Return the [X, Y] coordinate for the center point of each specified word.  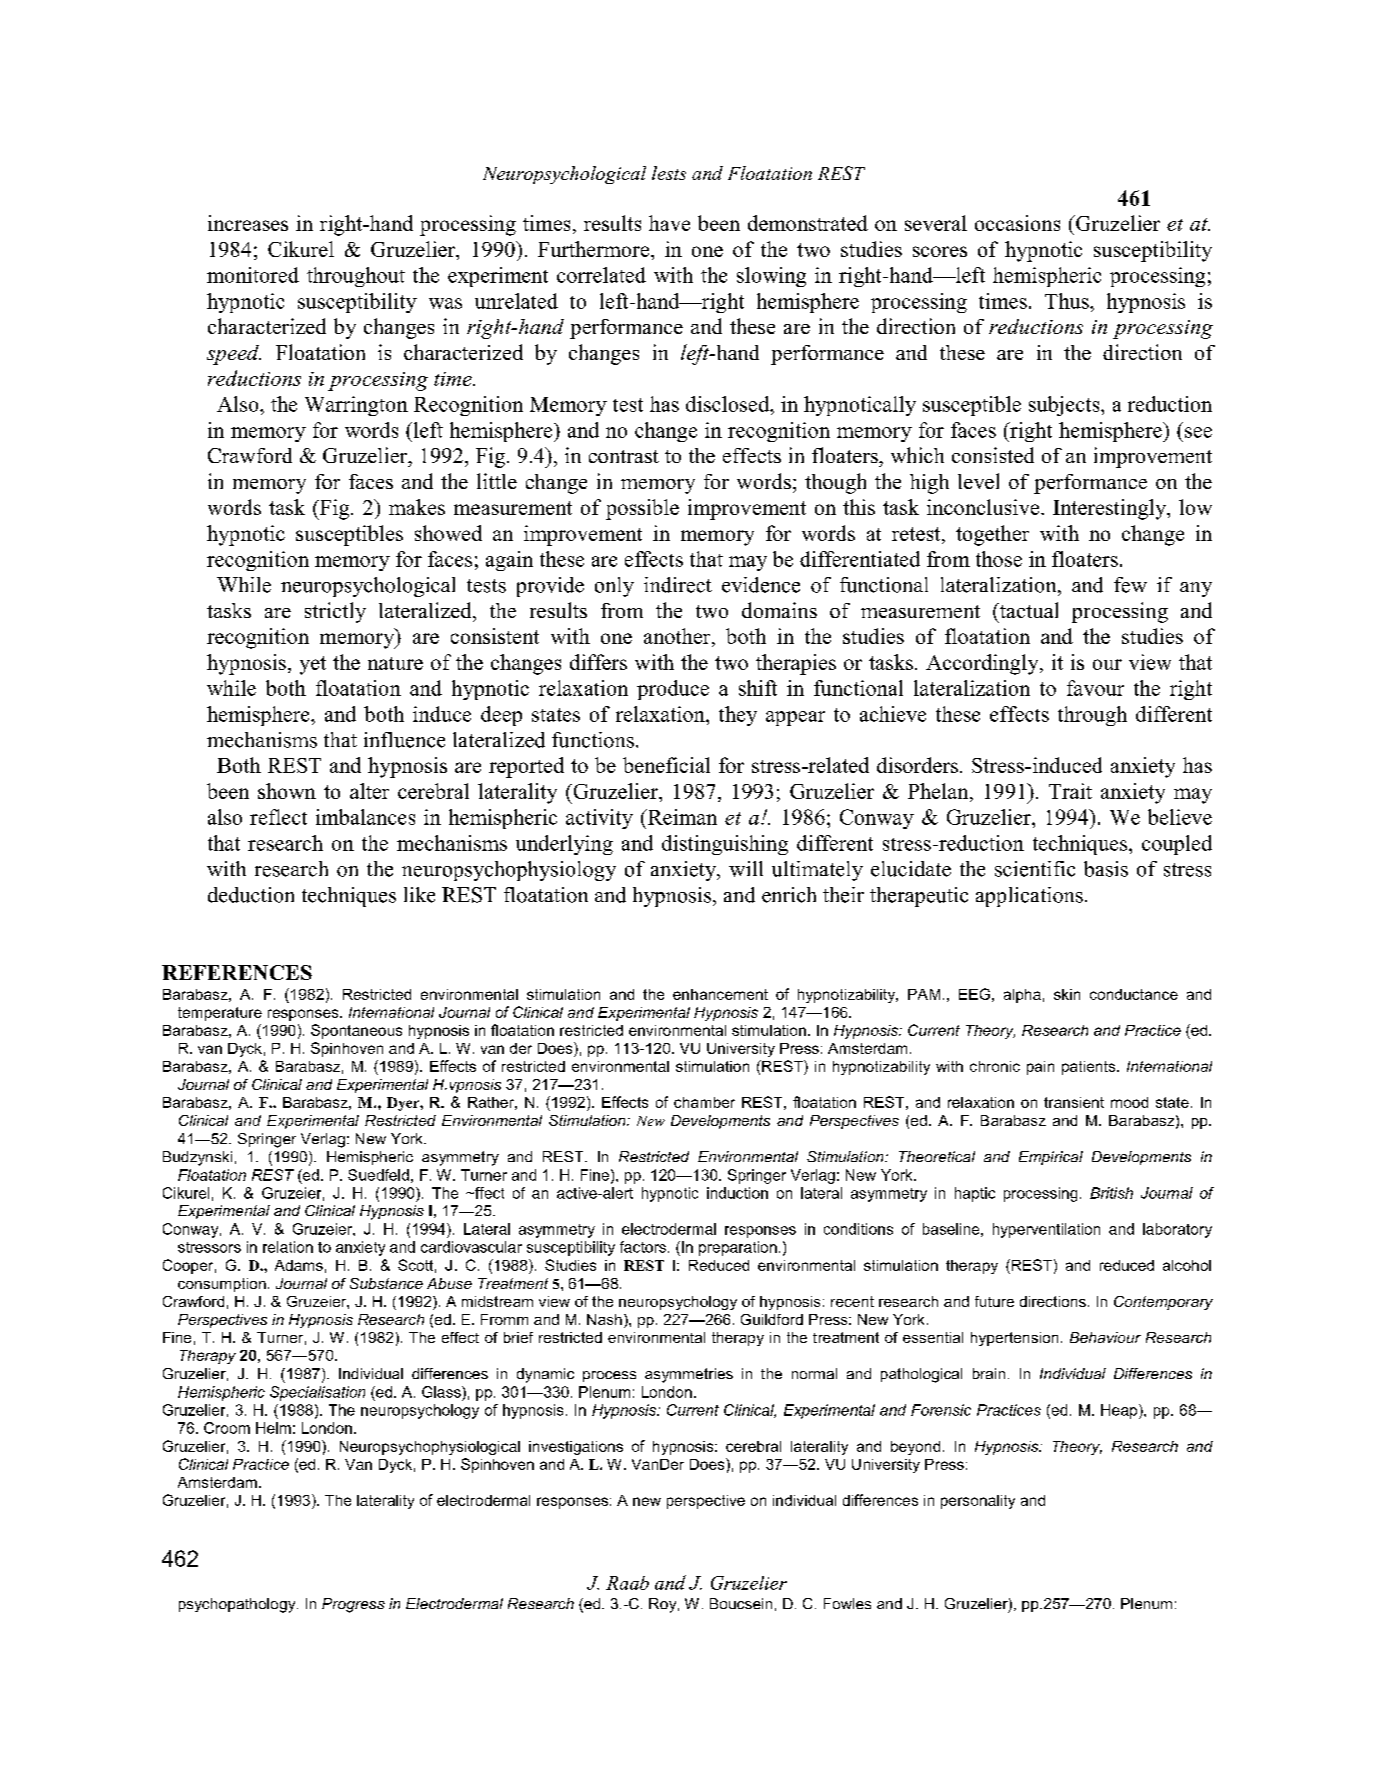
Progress [353, 1605]
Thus [1068, 301]
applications [1029, 897]
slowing [771, 277]
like [419, 895]
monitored [253, 275]
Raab [627, 1583]
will [746, 869]
